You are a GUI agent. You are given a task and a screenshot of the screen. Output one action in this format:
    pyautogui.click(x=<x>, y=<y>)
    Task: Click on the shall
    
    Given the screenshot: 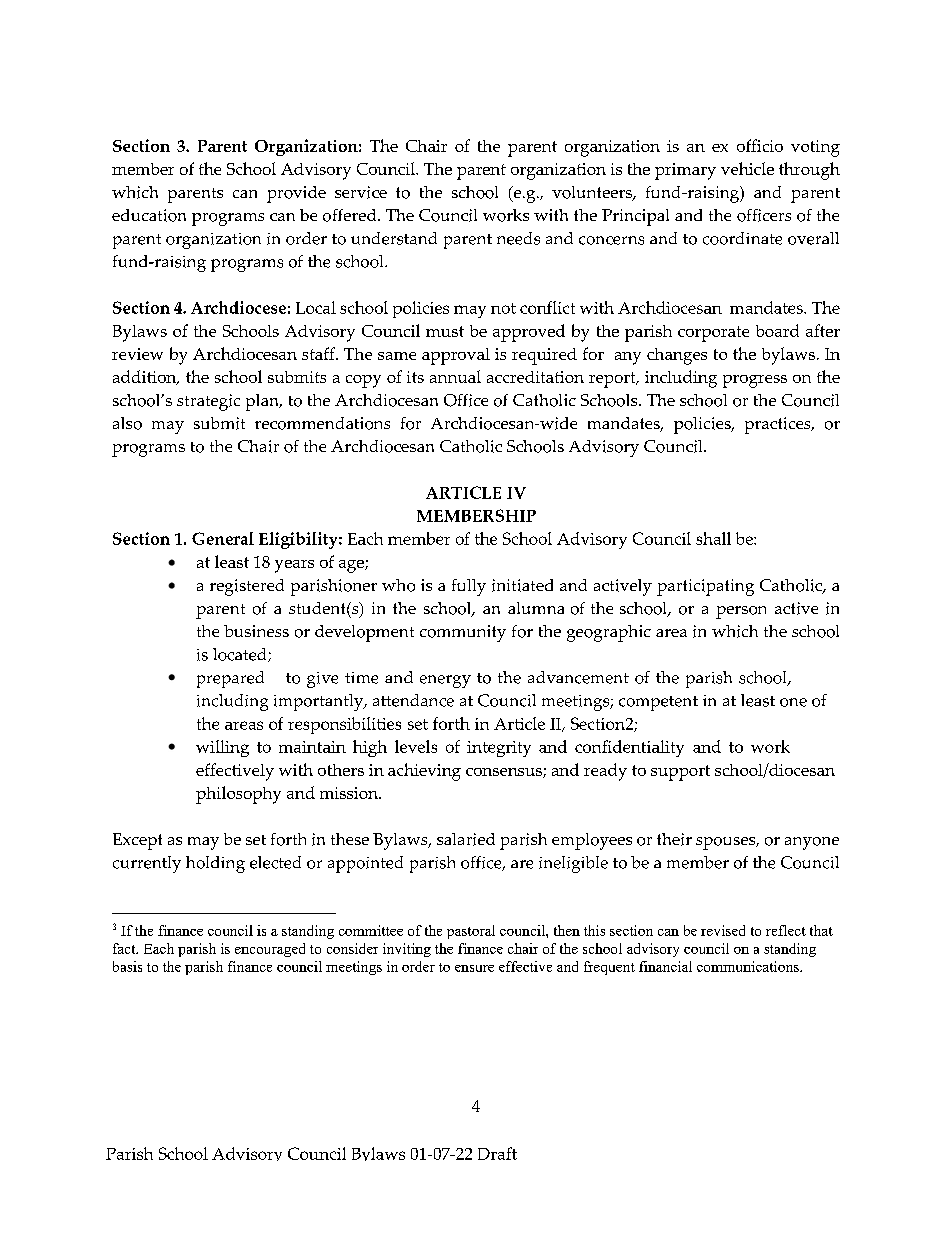 What is the action you would take?
    pyautogui.click(x=713, y=538)
